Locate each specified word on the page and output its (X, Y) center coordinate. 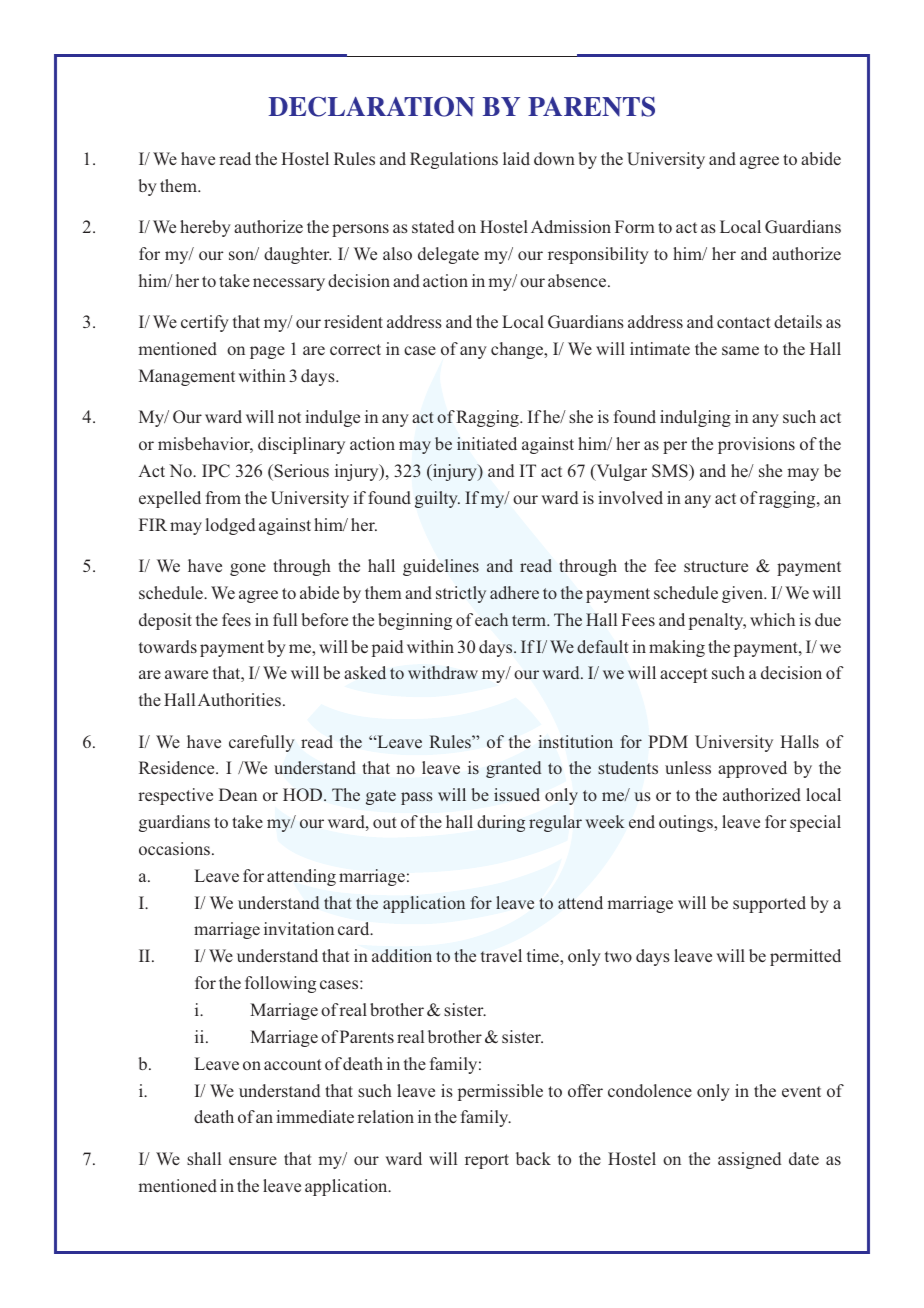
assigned (749, 1160)
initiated (487, 443)
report (487, 1161)
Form (635, 226)
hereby (205, 228)
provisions (756, 445)
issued (517, 794)
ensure (253, 1160)
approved (752, 769)
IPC (216, 471)
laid (516, 158)
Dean (238, 794)
